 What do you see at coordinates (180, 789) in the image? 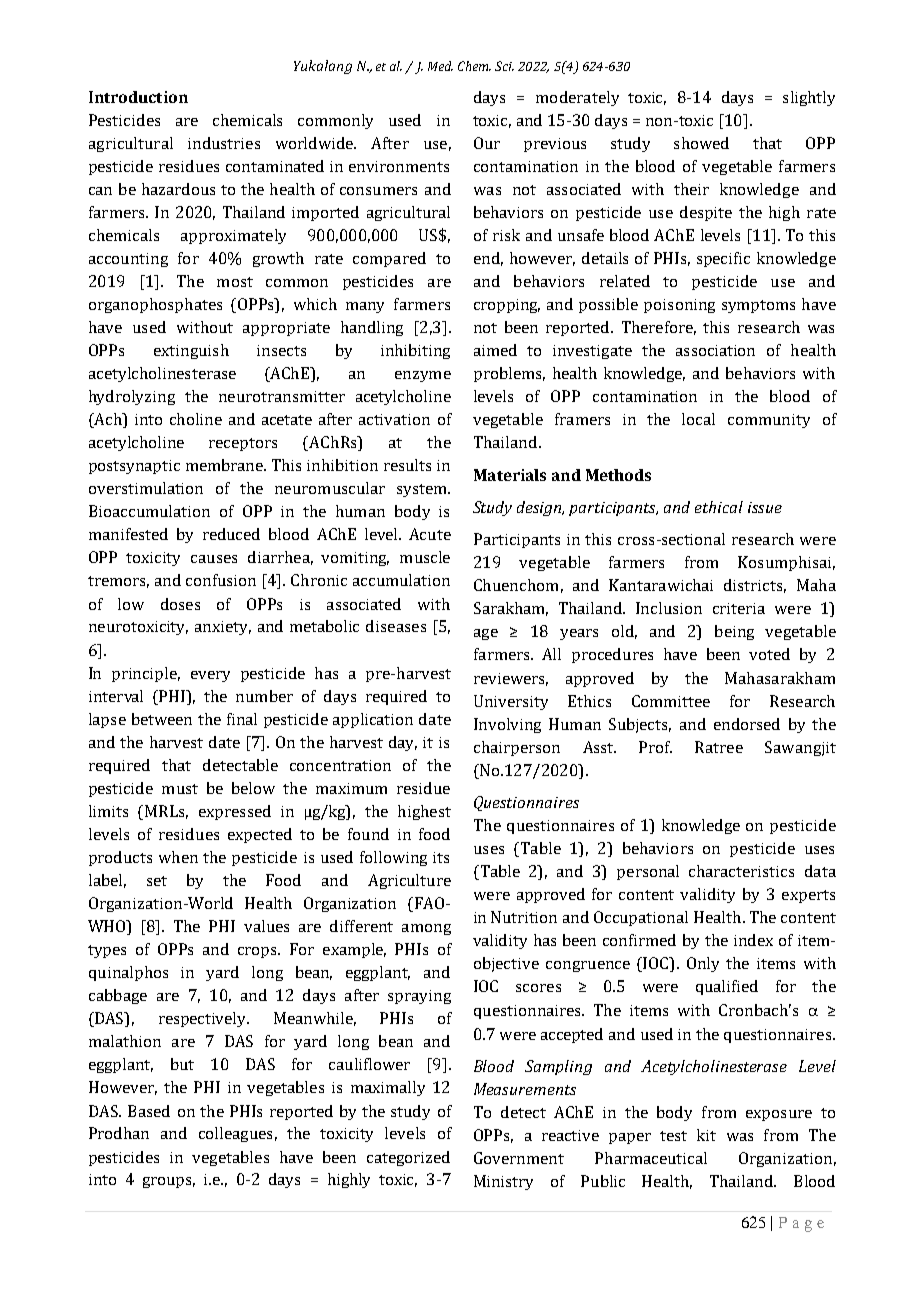
I see `must` at bounding box center [180, 789].
